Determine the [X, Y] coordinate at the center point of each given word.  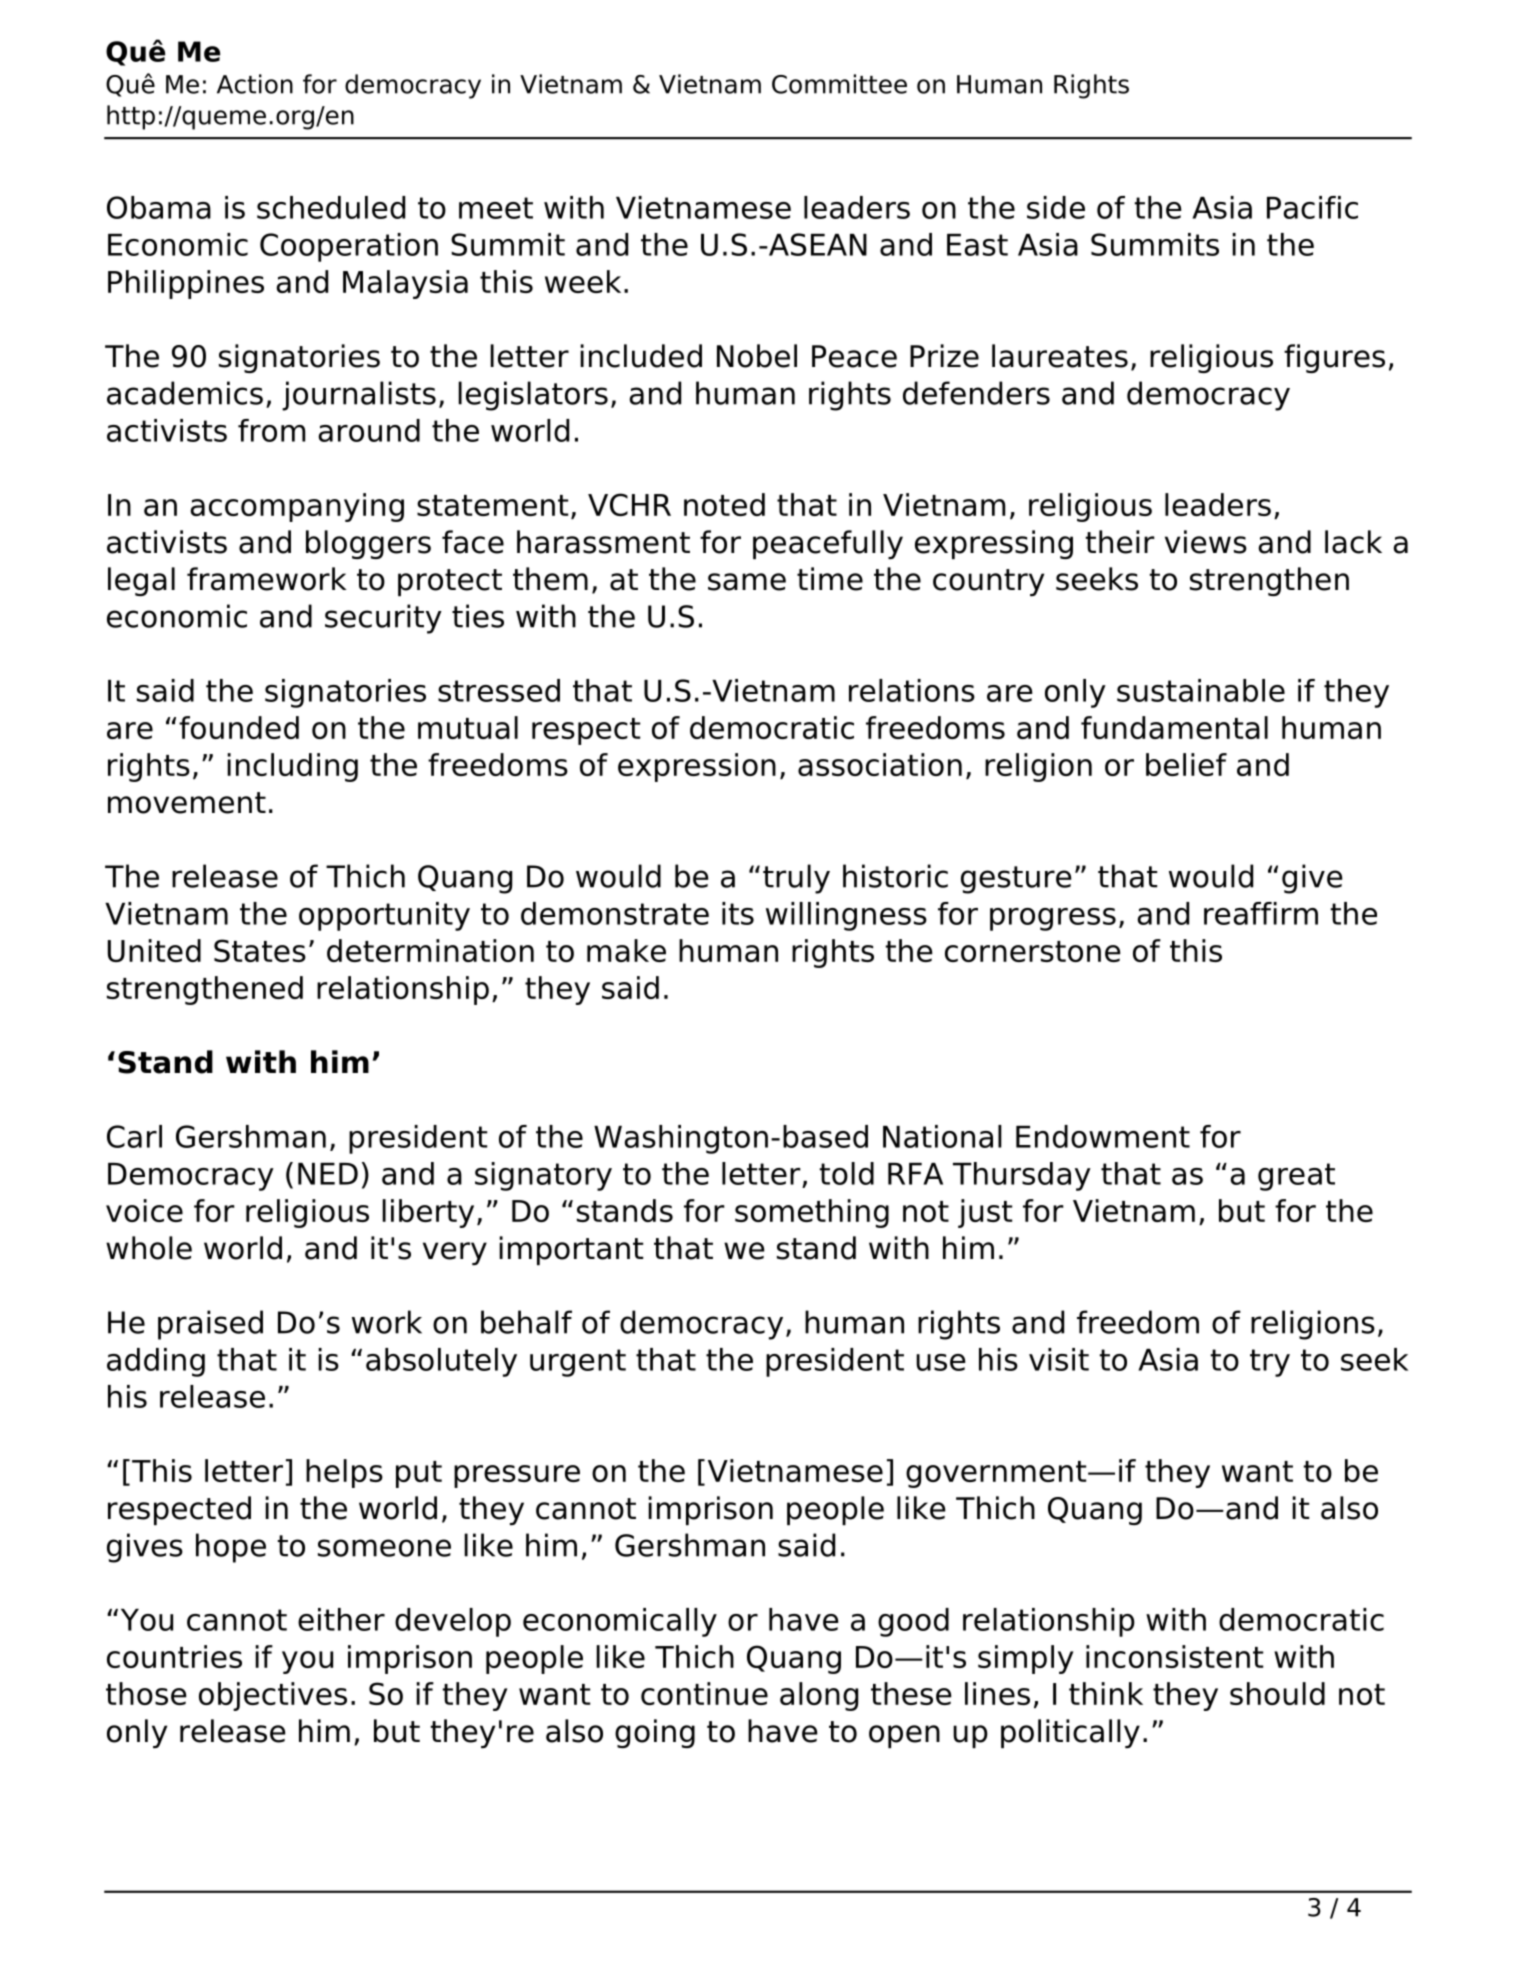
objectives [273, 1696]
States [260, 950]
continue [704, 1693]
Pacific [1312, 207]
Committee [839, 84]
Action [255, 84]
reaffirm [1261, 913]
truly [796, 879]
